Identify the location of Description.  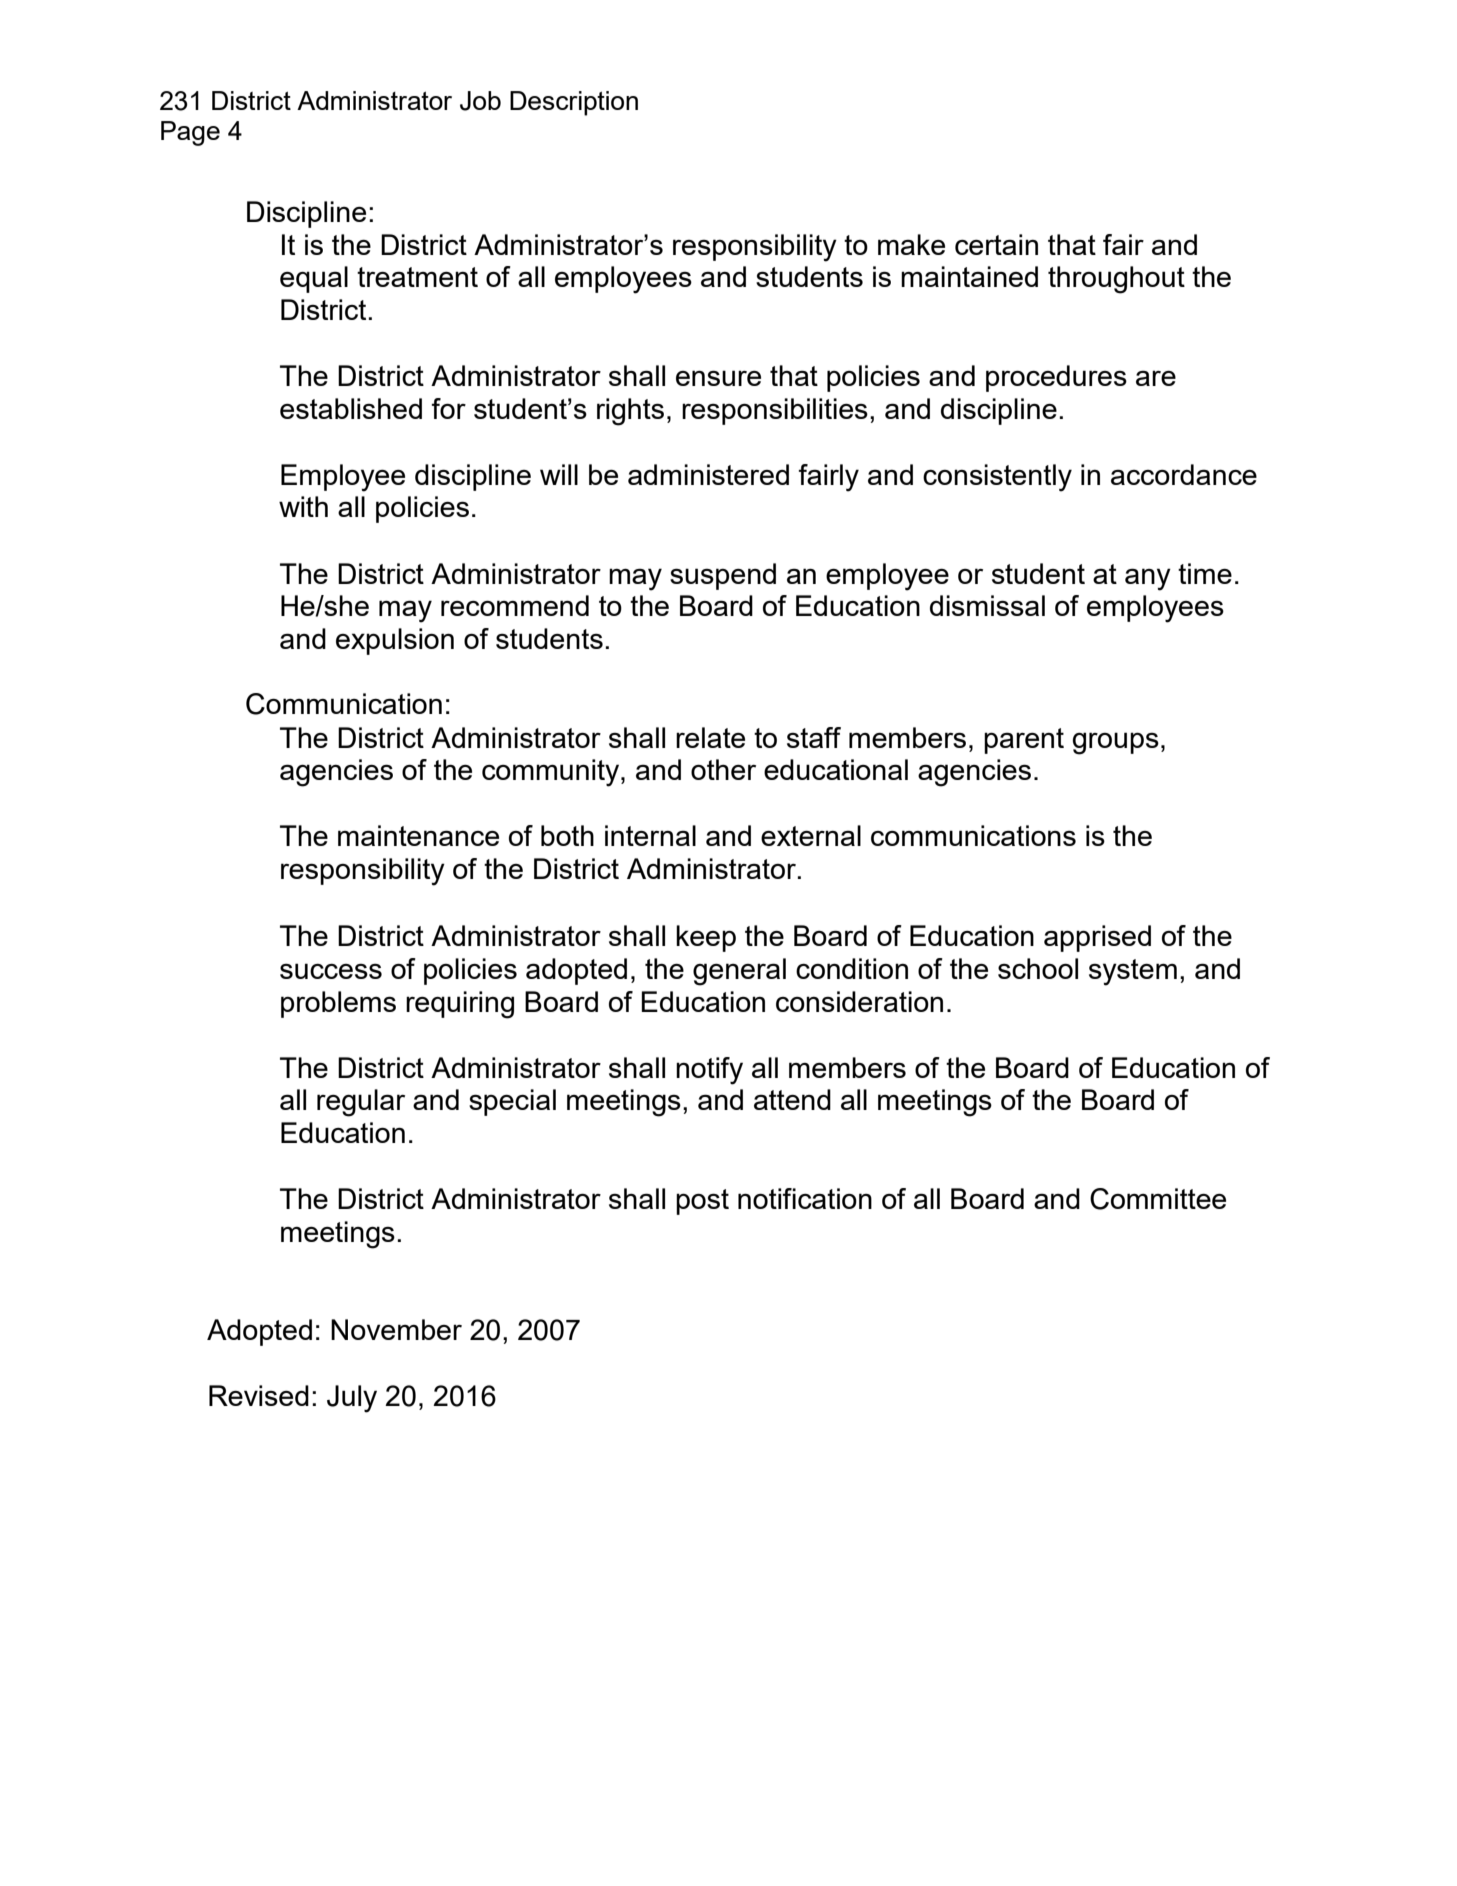
(574, 103).
